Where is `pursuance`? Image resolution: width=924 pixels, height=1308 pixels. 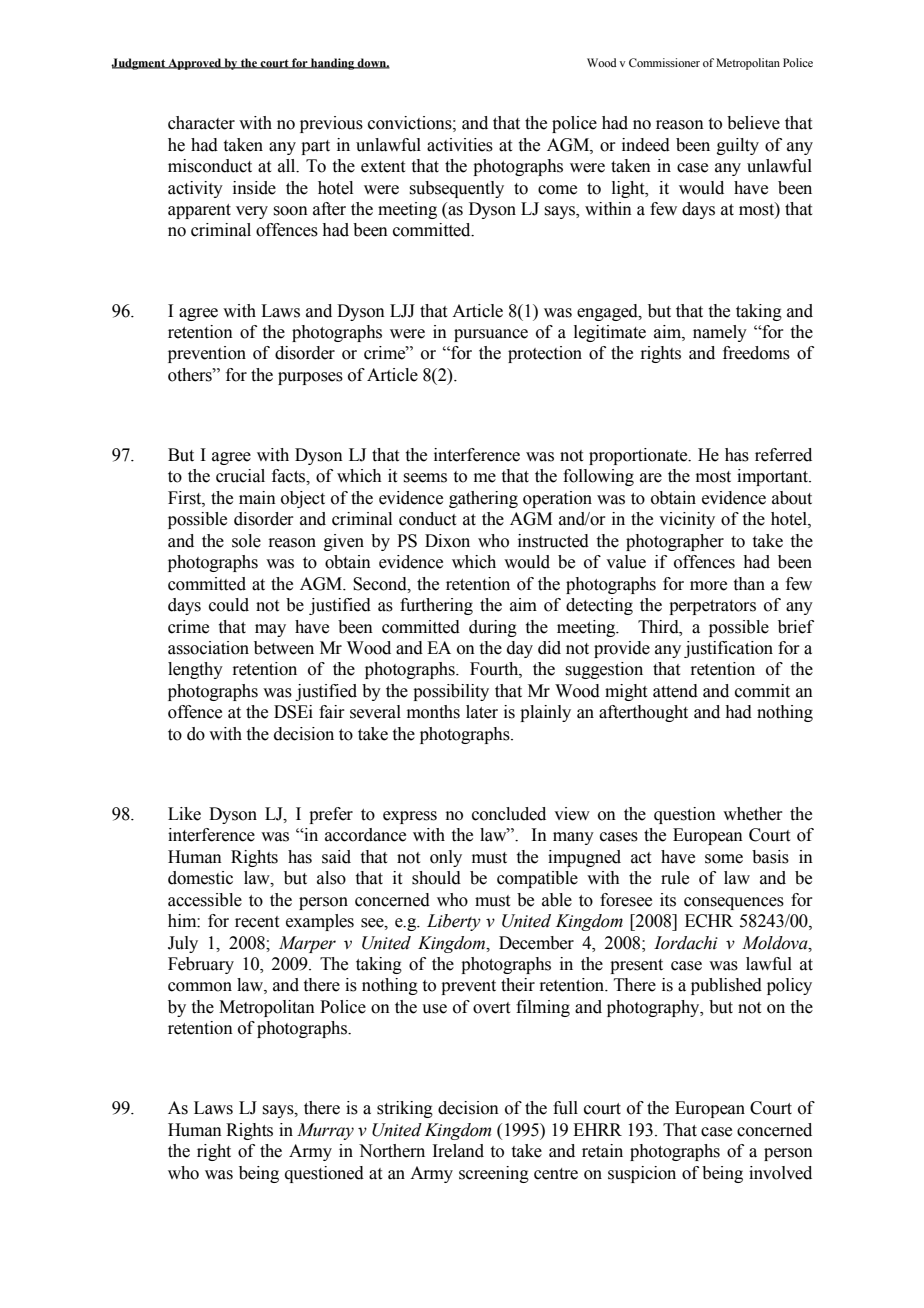
pursuance is located at coordinates (491, 335).
